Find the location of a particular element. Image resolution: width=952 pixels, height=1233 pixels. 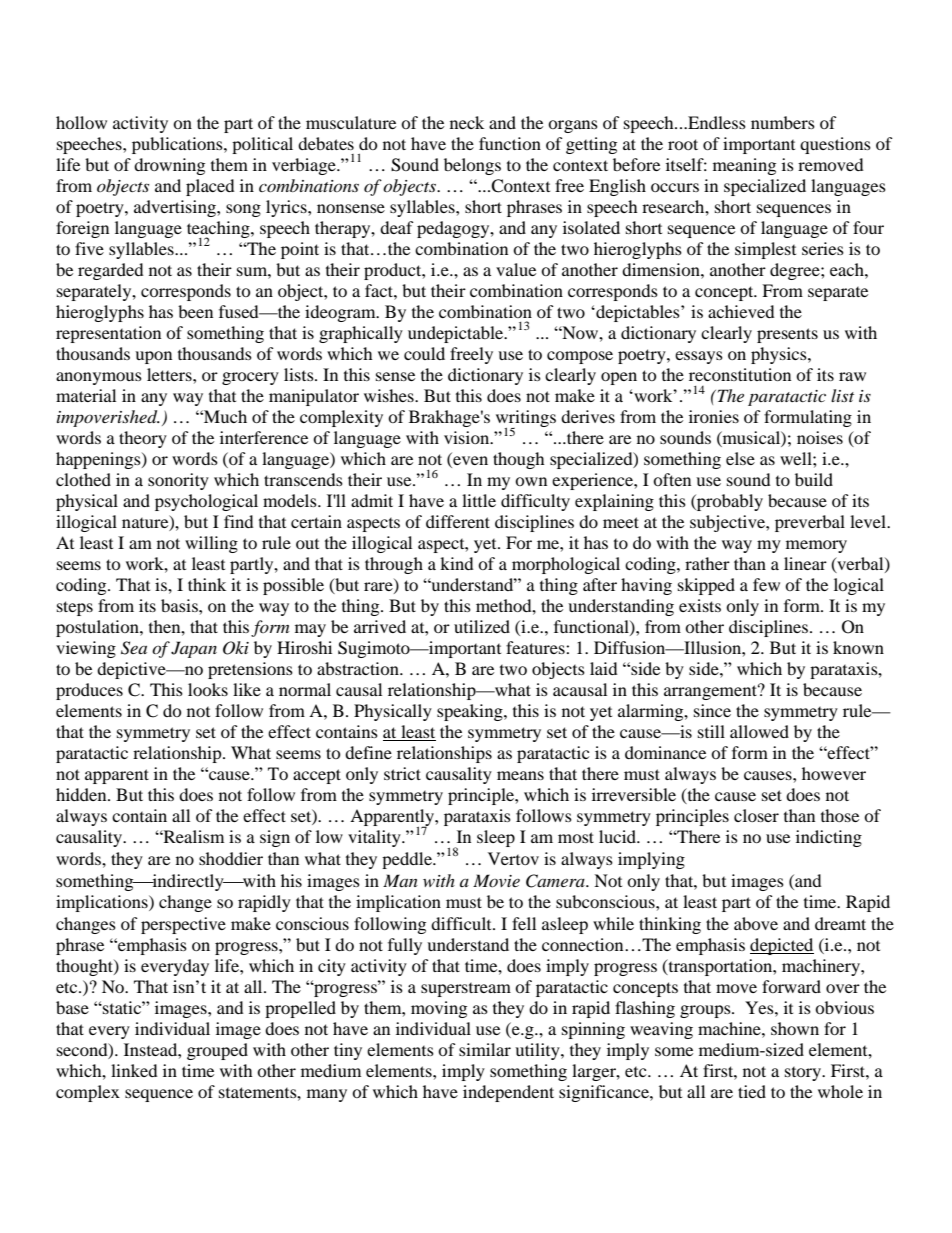

linked is located at coordinates (134, 1070).
